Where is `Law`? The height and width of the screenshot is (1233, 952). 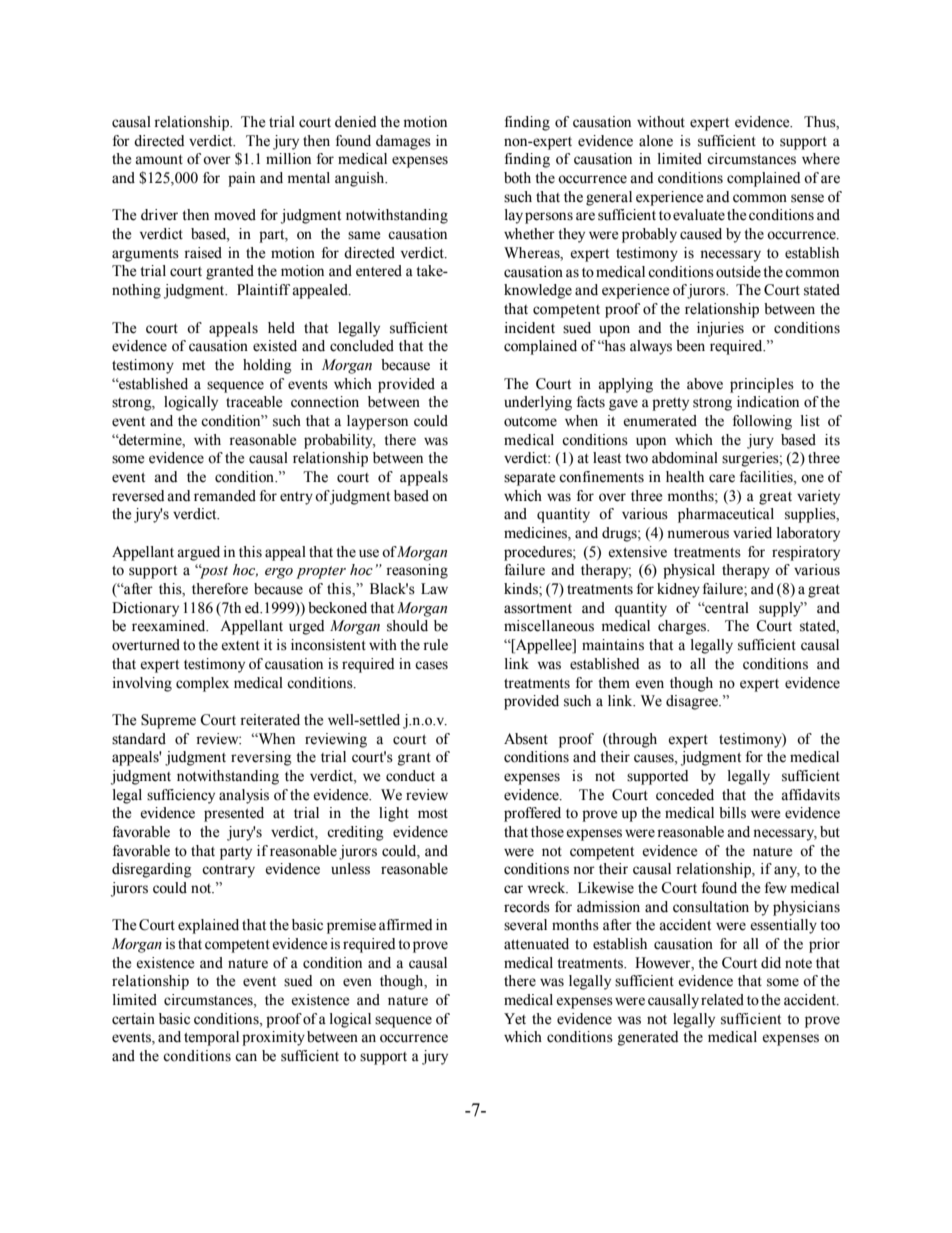 Law is located at coordinates (434, 588).
